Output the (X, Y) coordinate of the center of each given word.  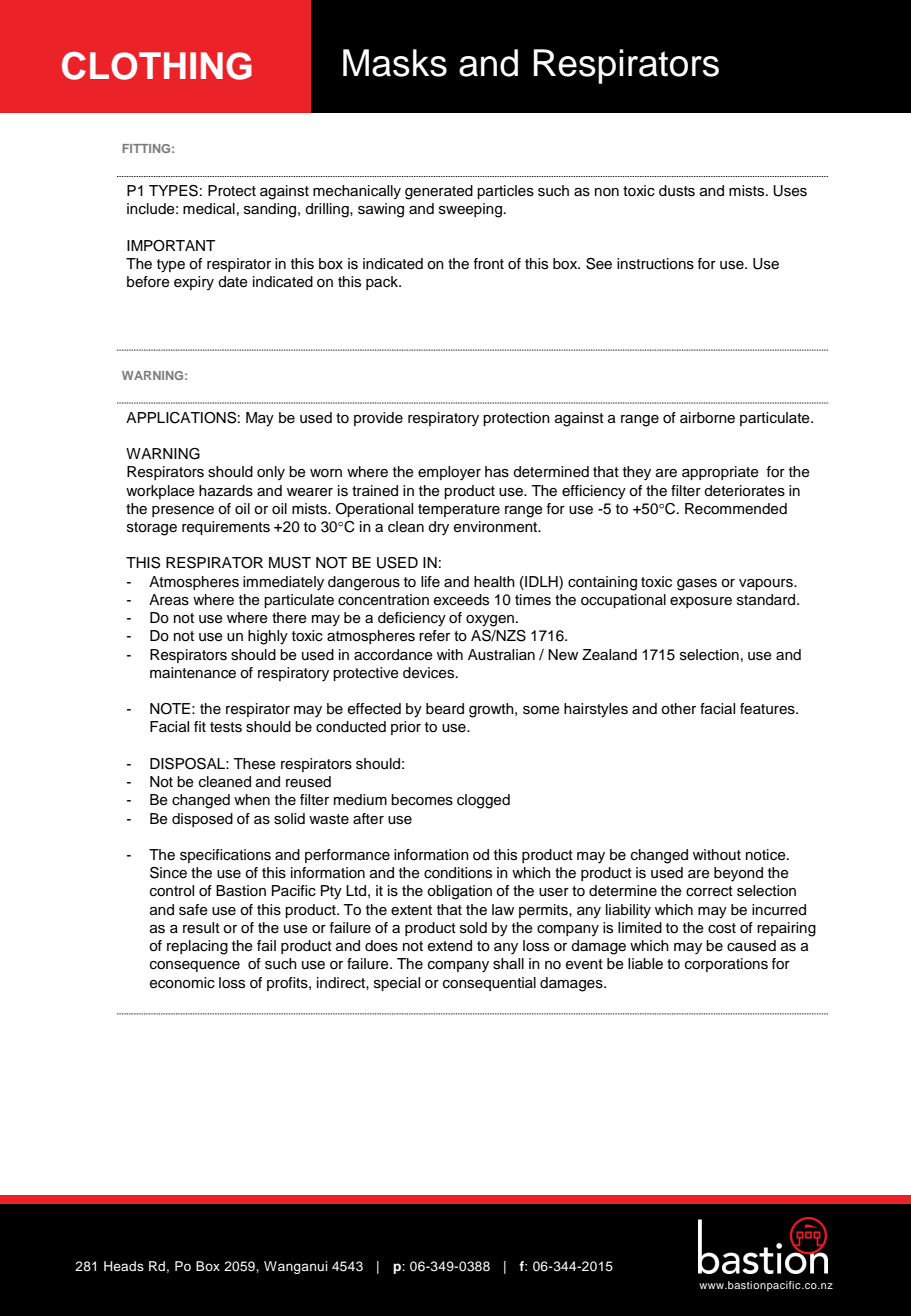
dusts (677, 191)
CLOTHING (157, 66)
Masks (395, 63)
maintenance (193, 673)
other (678, 709)
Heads (124, 1266)
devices (430, 673)
